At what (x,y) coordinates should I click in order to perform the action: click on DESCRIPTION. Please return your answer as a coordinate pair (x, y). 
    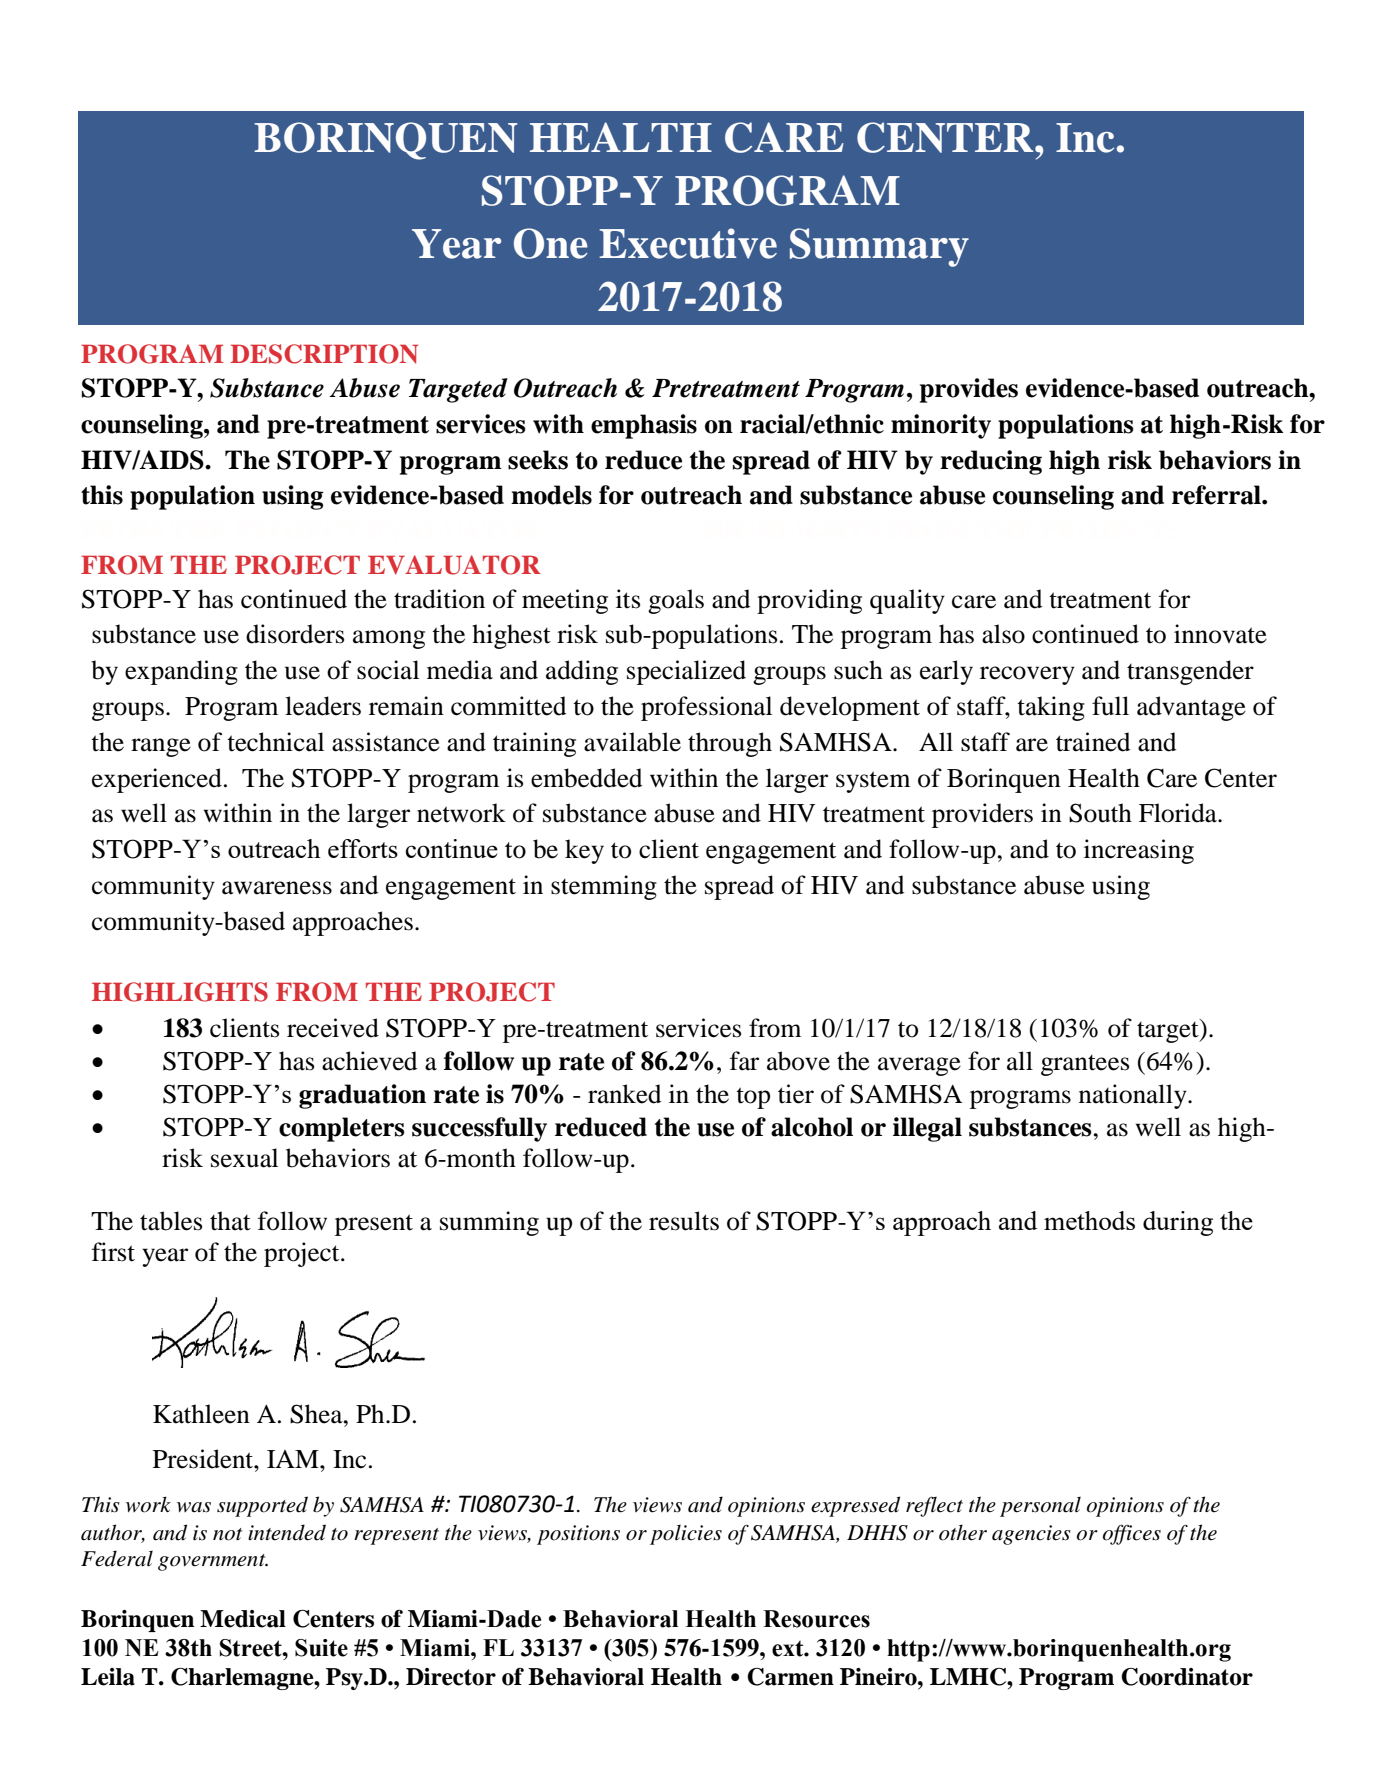
    Looking at the image, I should click on (324, 354).
